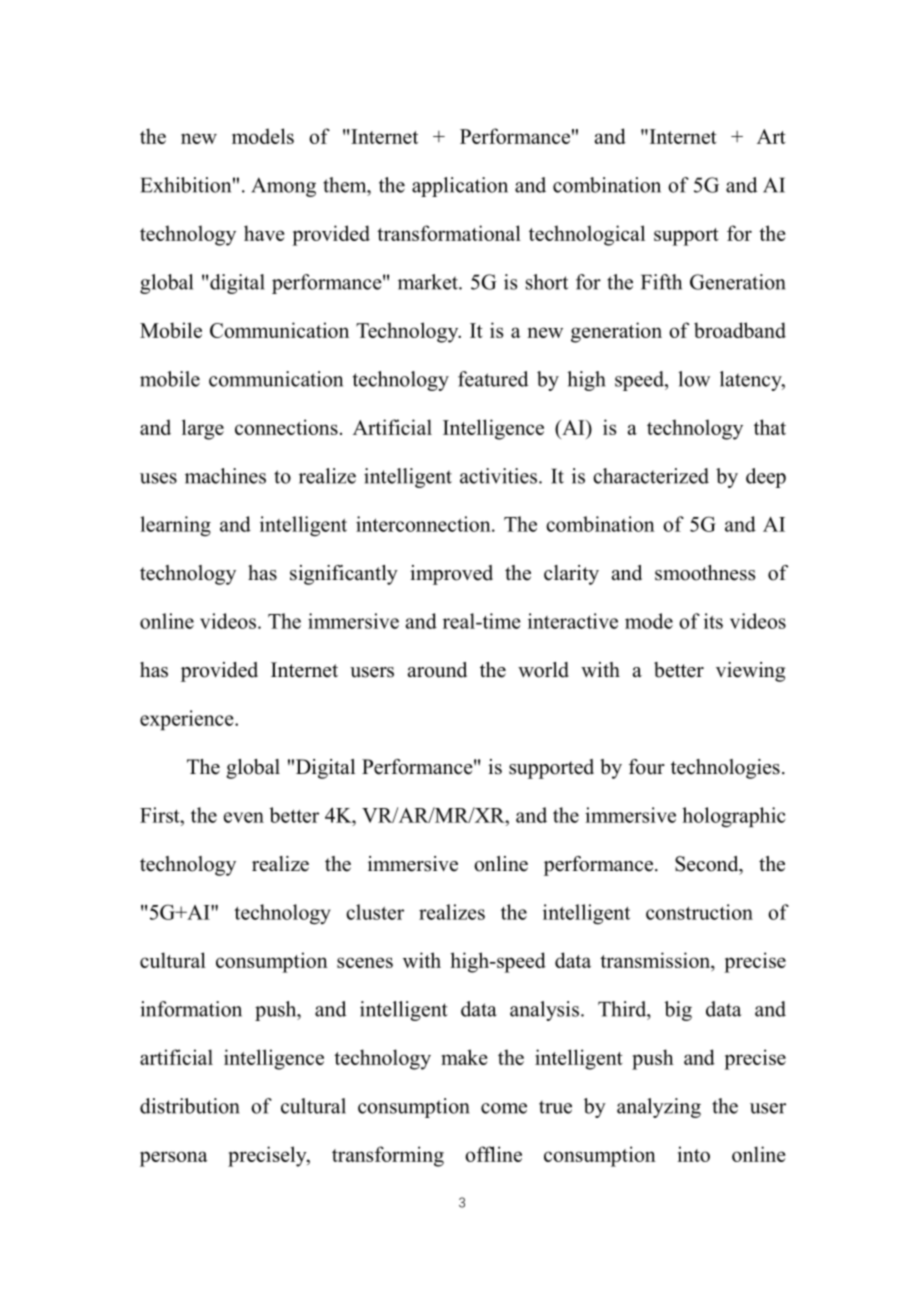 The height and width of the screenshot is (1308, 924). I want to click on even, so click(244, 817).
